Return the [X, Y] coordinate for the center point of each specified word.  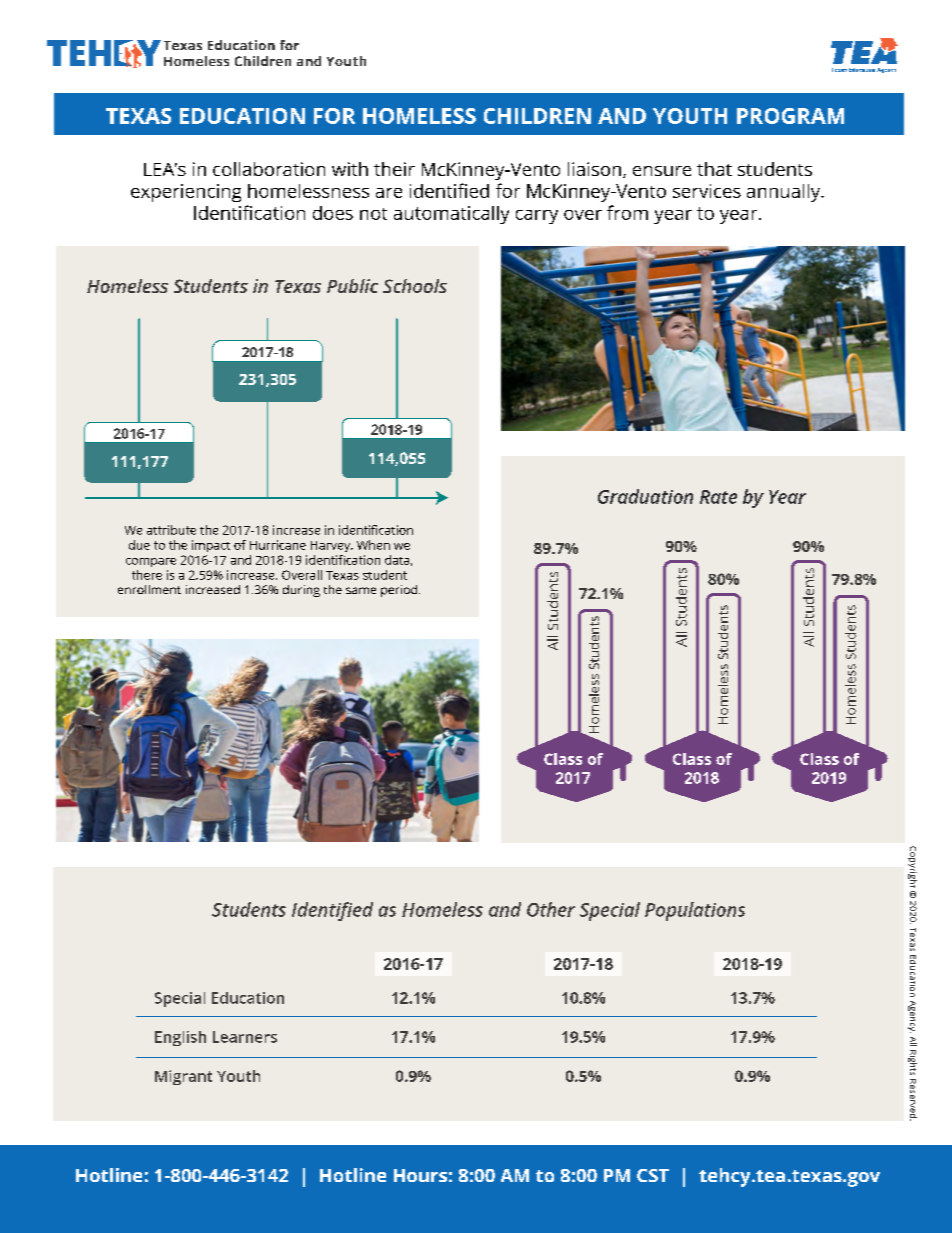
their [394, 169]
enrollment [149, 589]
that [714, 169]
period [400, 591]
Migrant [183, 1077]
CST [653, 1175]
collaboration [269, 169]
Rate [718, 497]
